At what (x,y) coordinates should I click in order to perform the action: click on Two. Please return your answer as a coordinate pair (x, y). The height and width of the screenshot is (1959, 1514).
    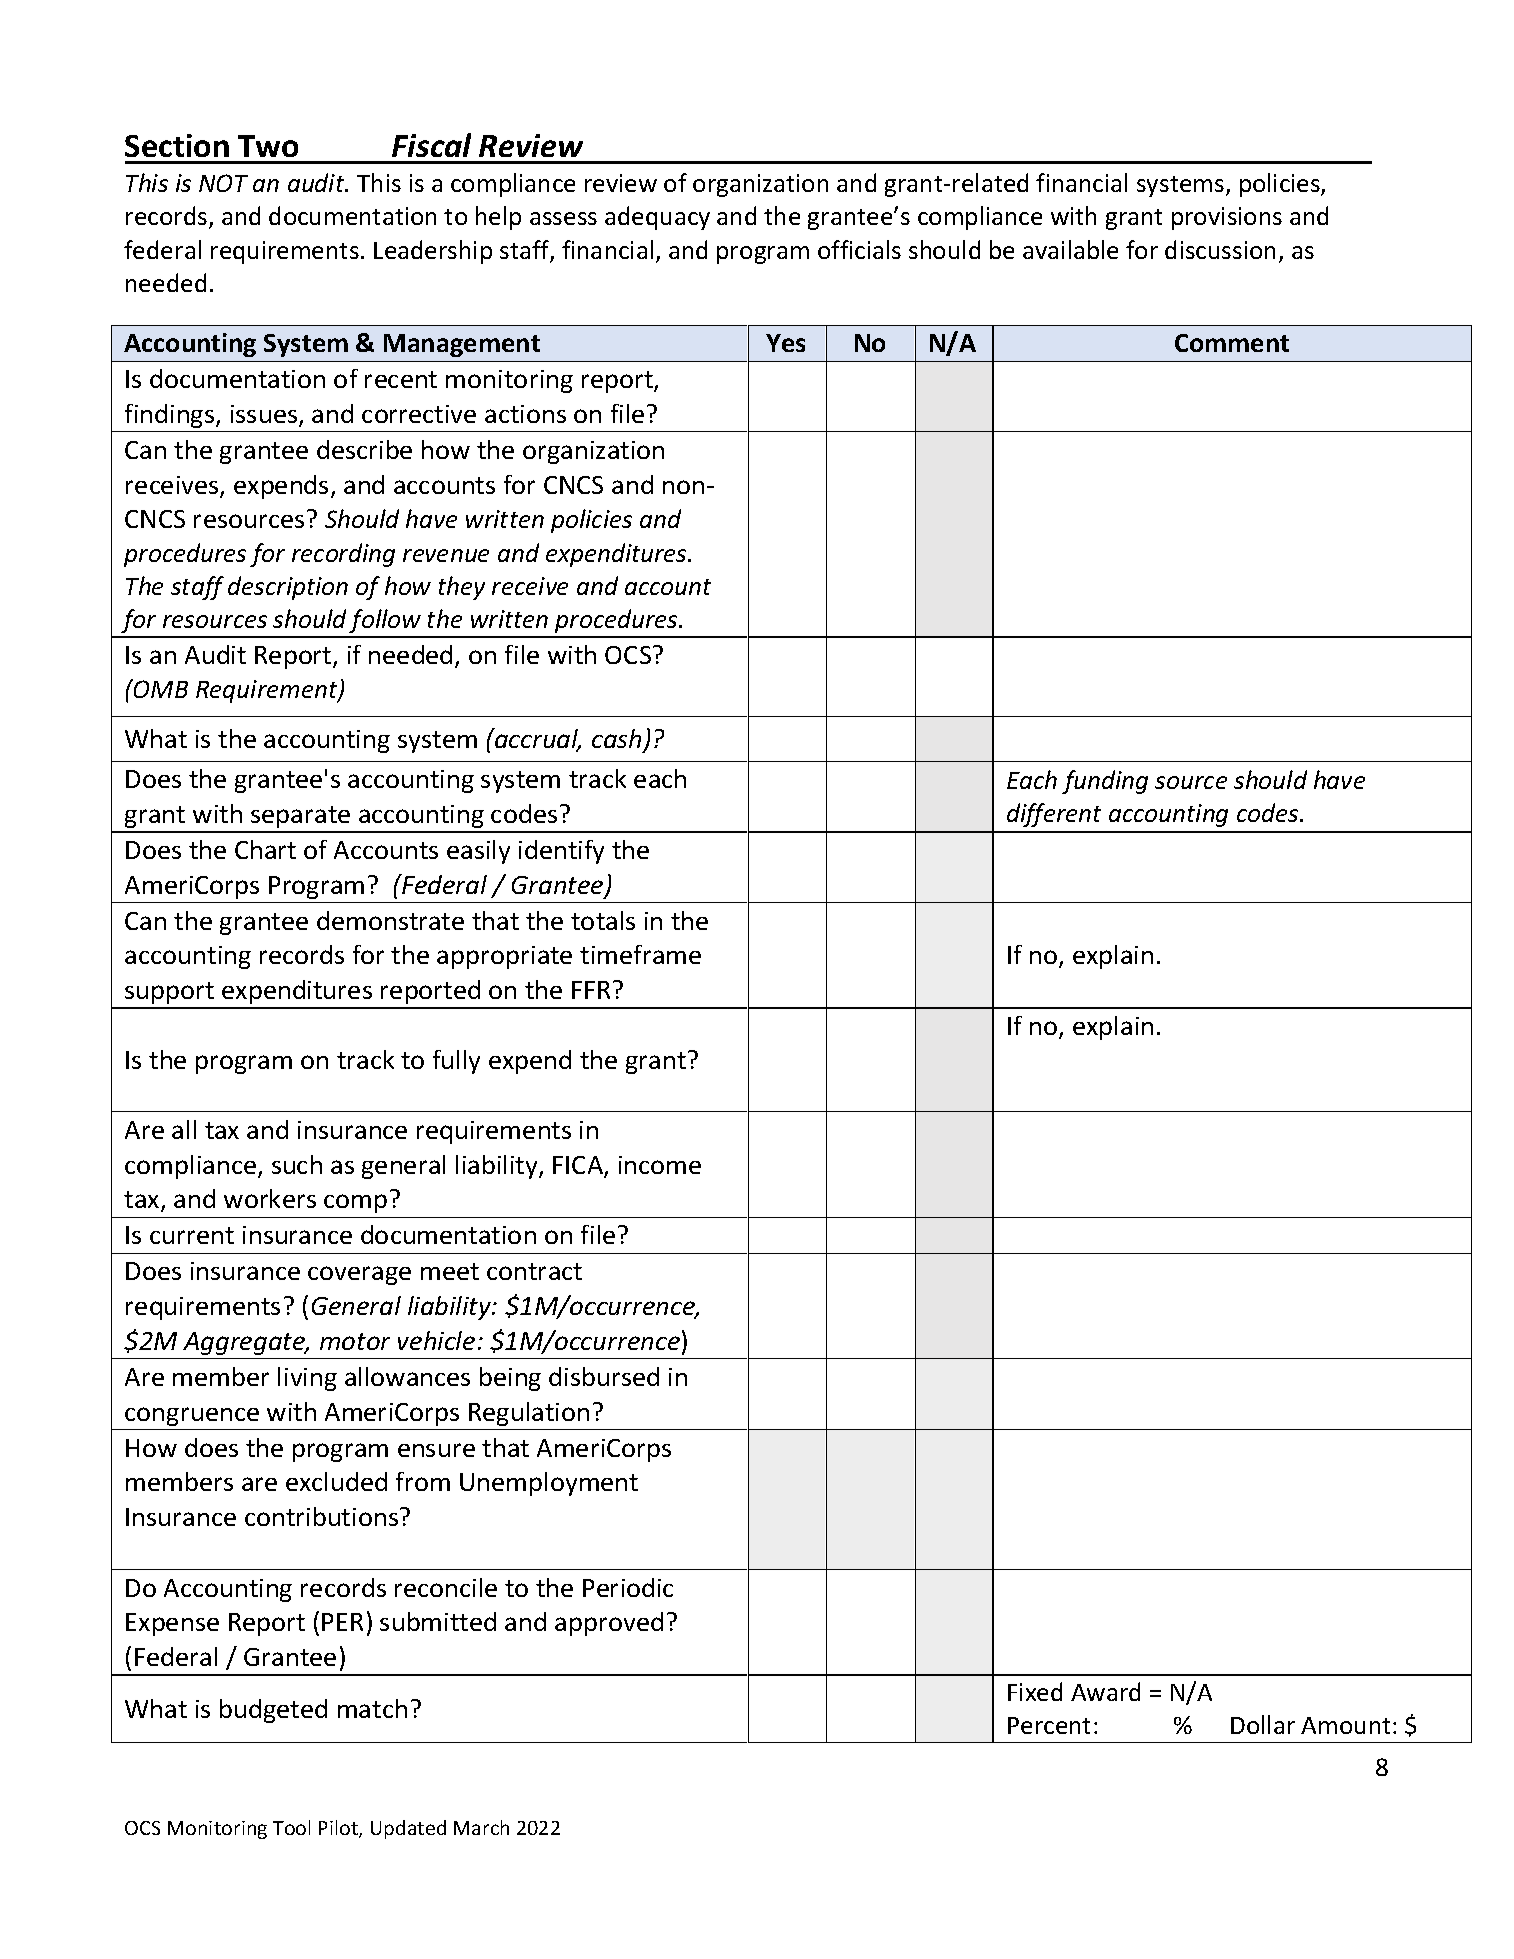
    Looking at the image, I should click on (268, 146).
